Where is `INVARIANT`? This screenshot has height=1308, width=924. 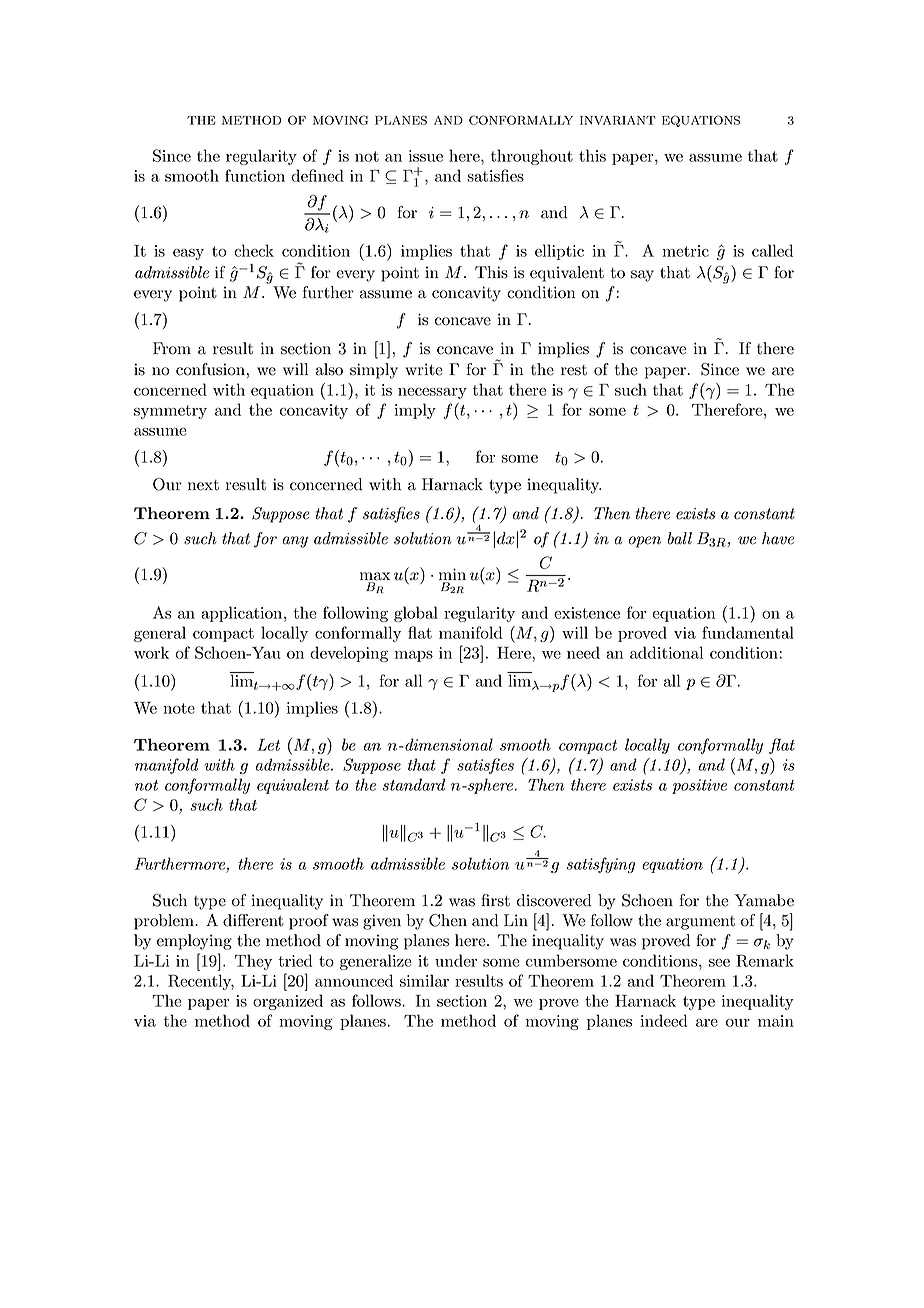
INVARIANT is located at coordinates (618, 120).
